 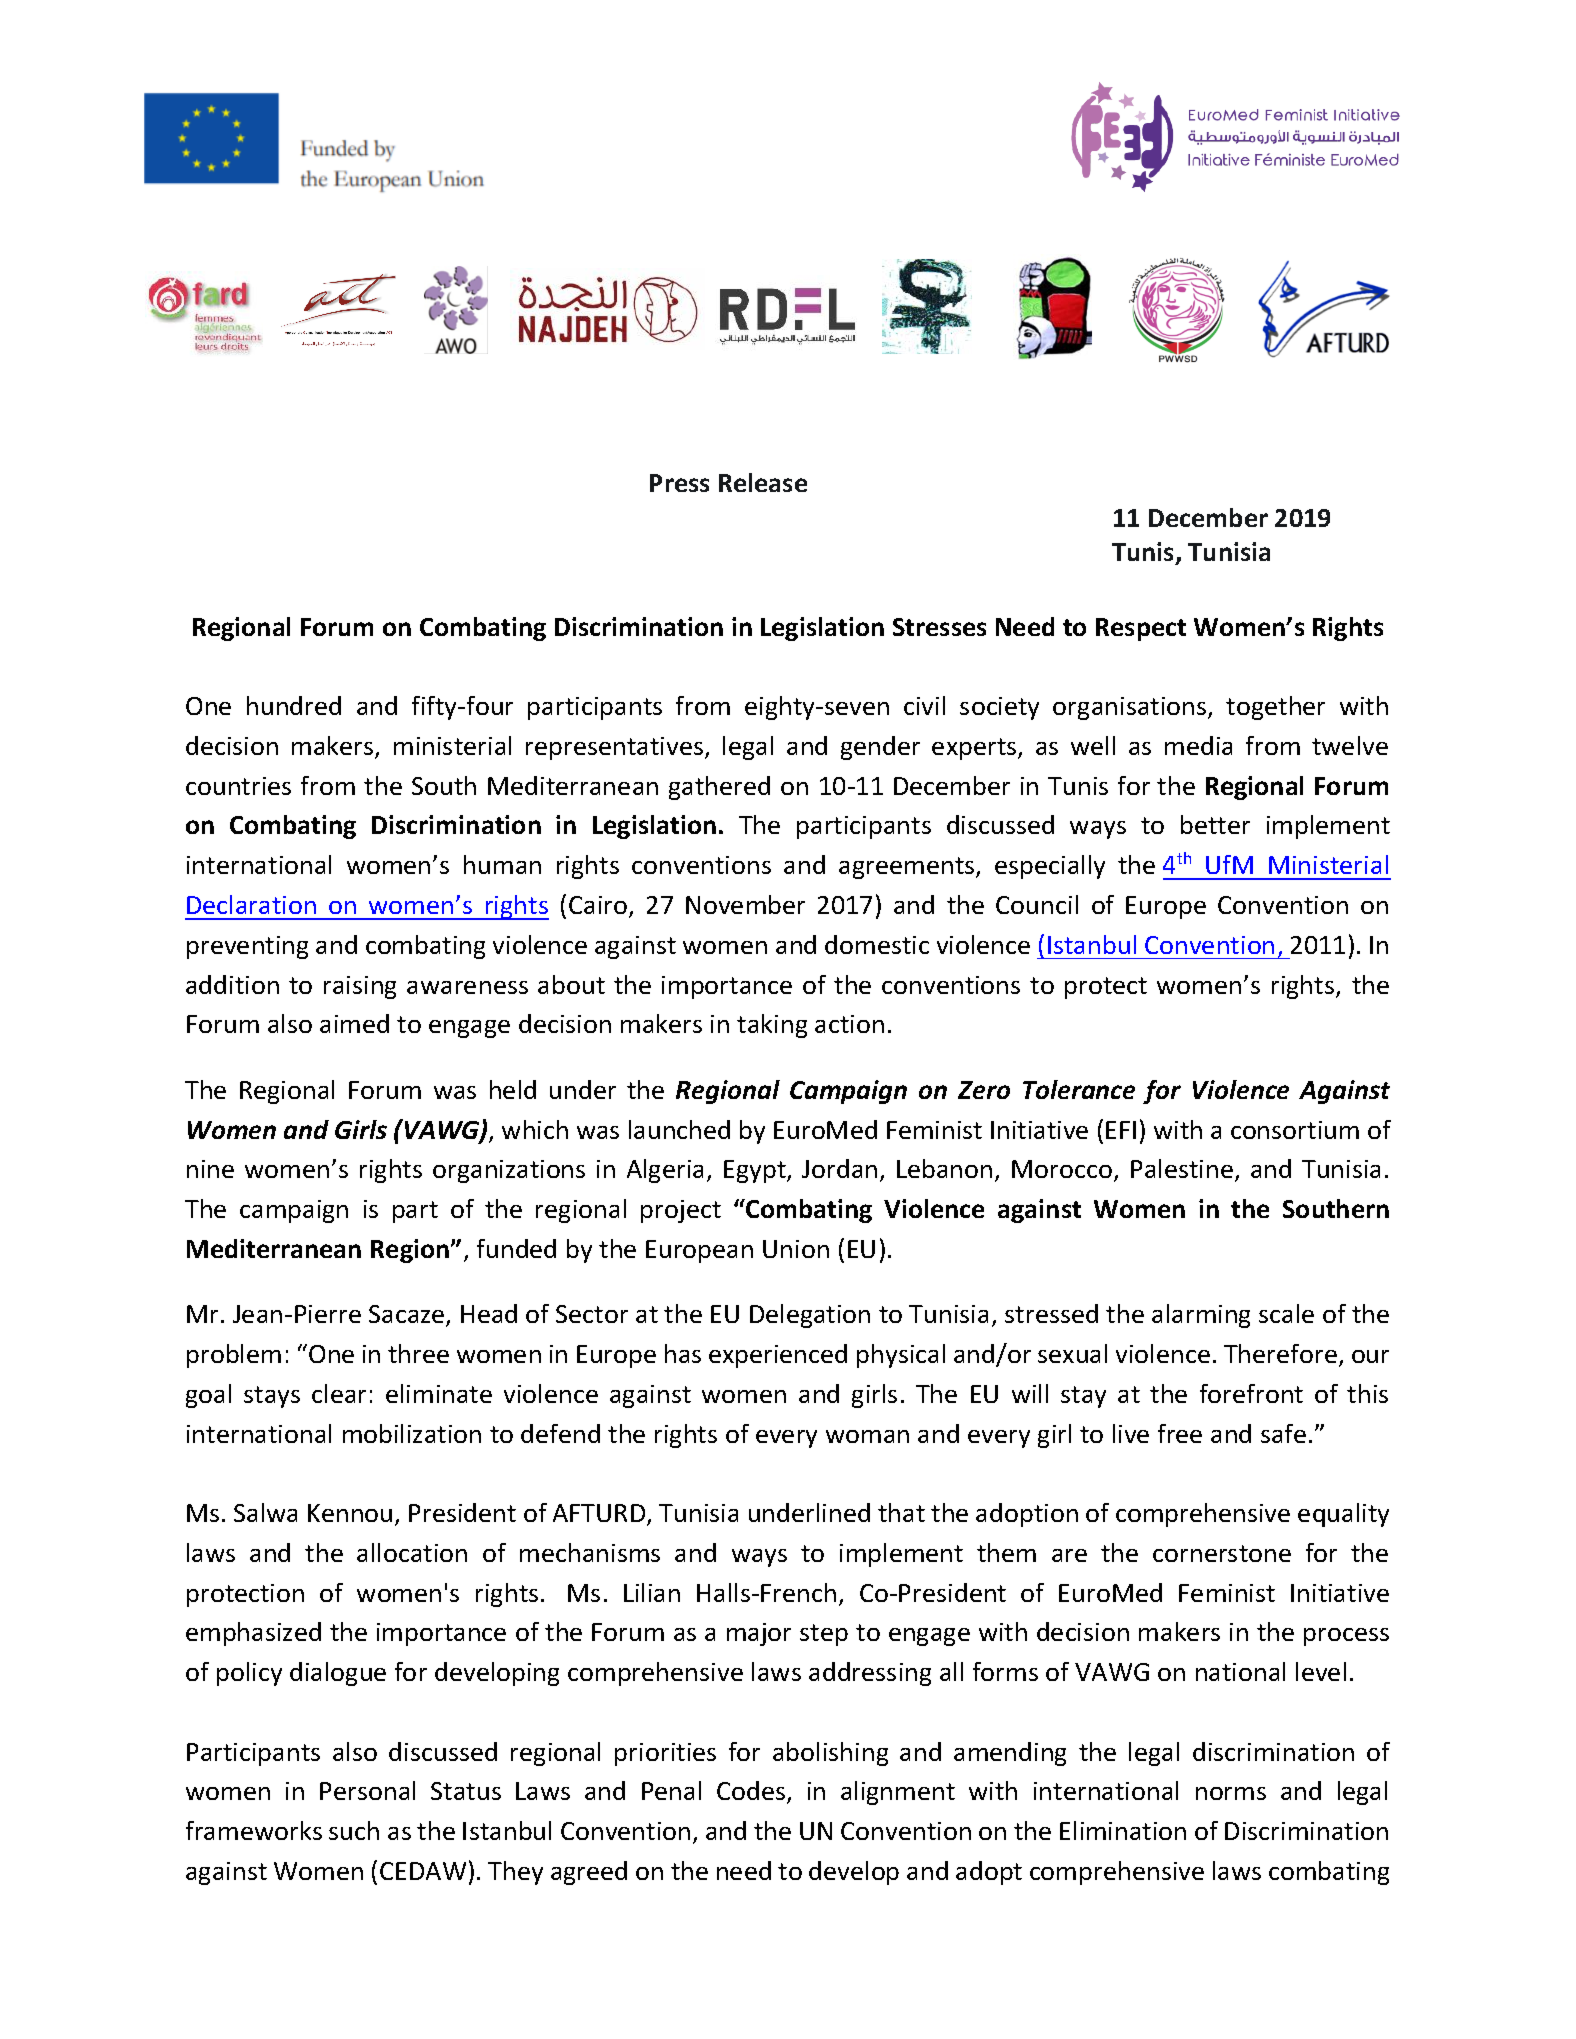 What do you see at coordinates (251, 904) in the image?
I see `Declaration` at bounding box center [251, 904].
